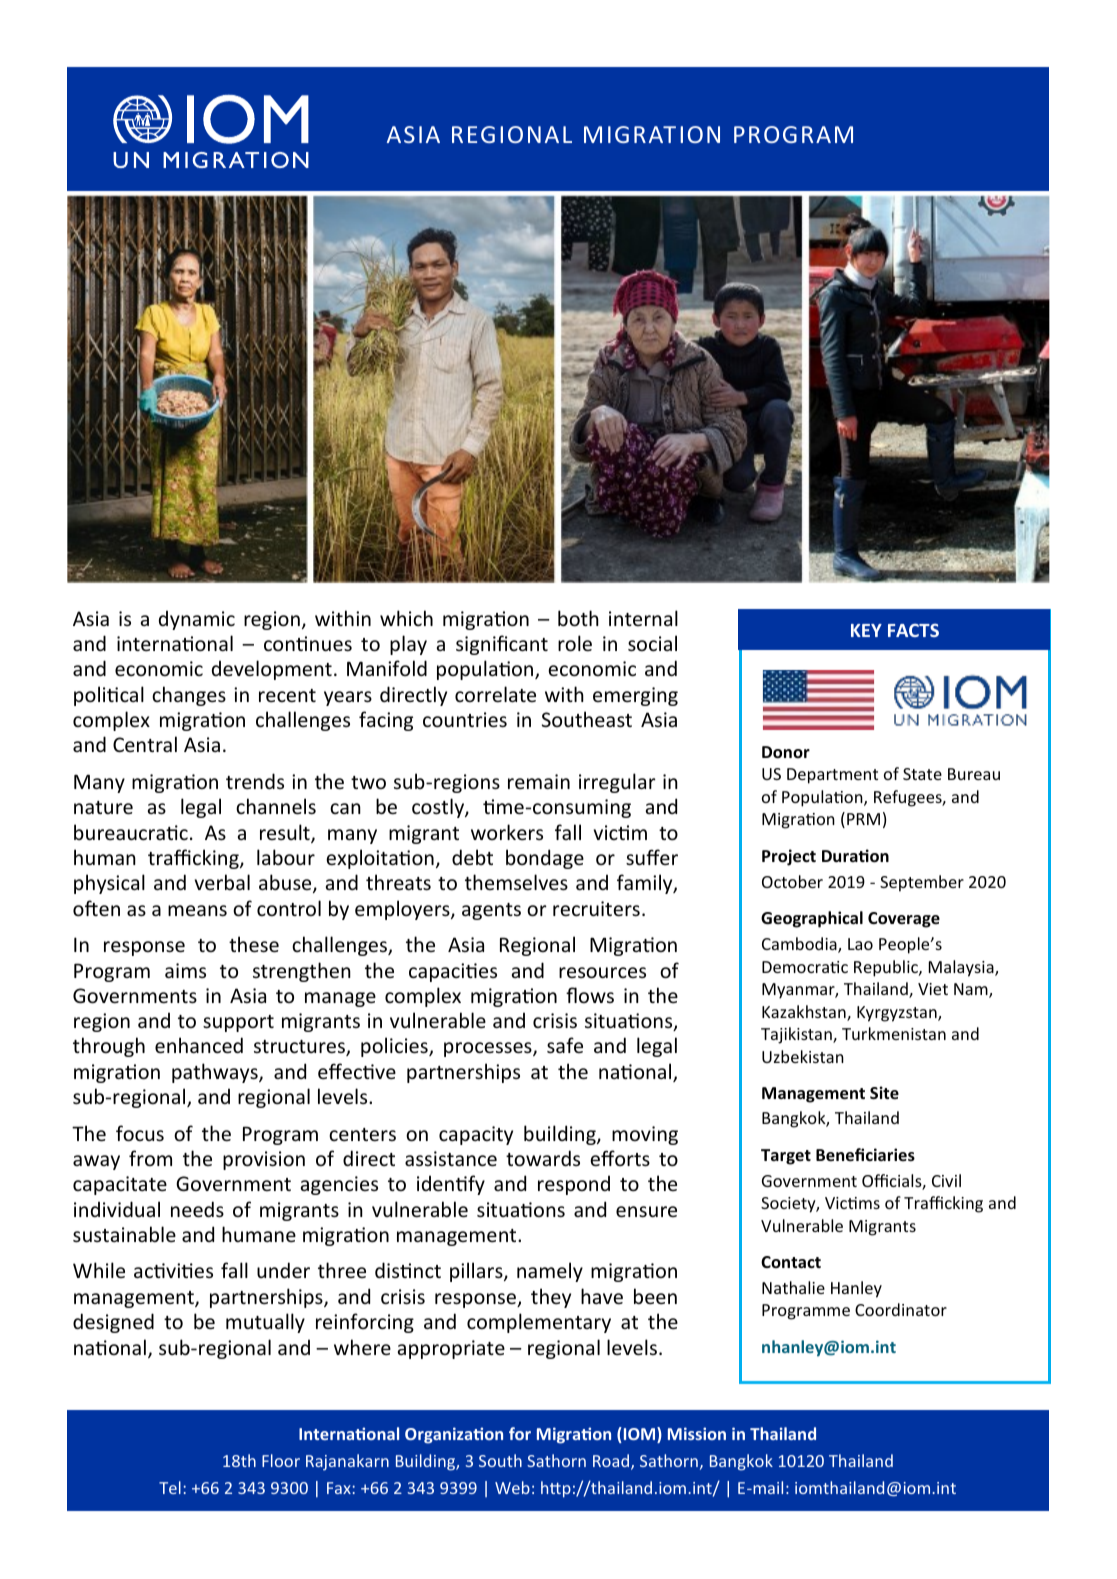 The image size is (1117, 1579). I want to click on activities, so click(173, 1271).
